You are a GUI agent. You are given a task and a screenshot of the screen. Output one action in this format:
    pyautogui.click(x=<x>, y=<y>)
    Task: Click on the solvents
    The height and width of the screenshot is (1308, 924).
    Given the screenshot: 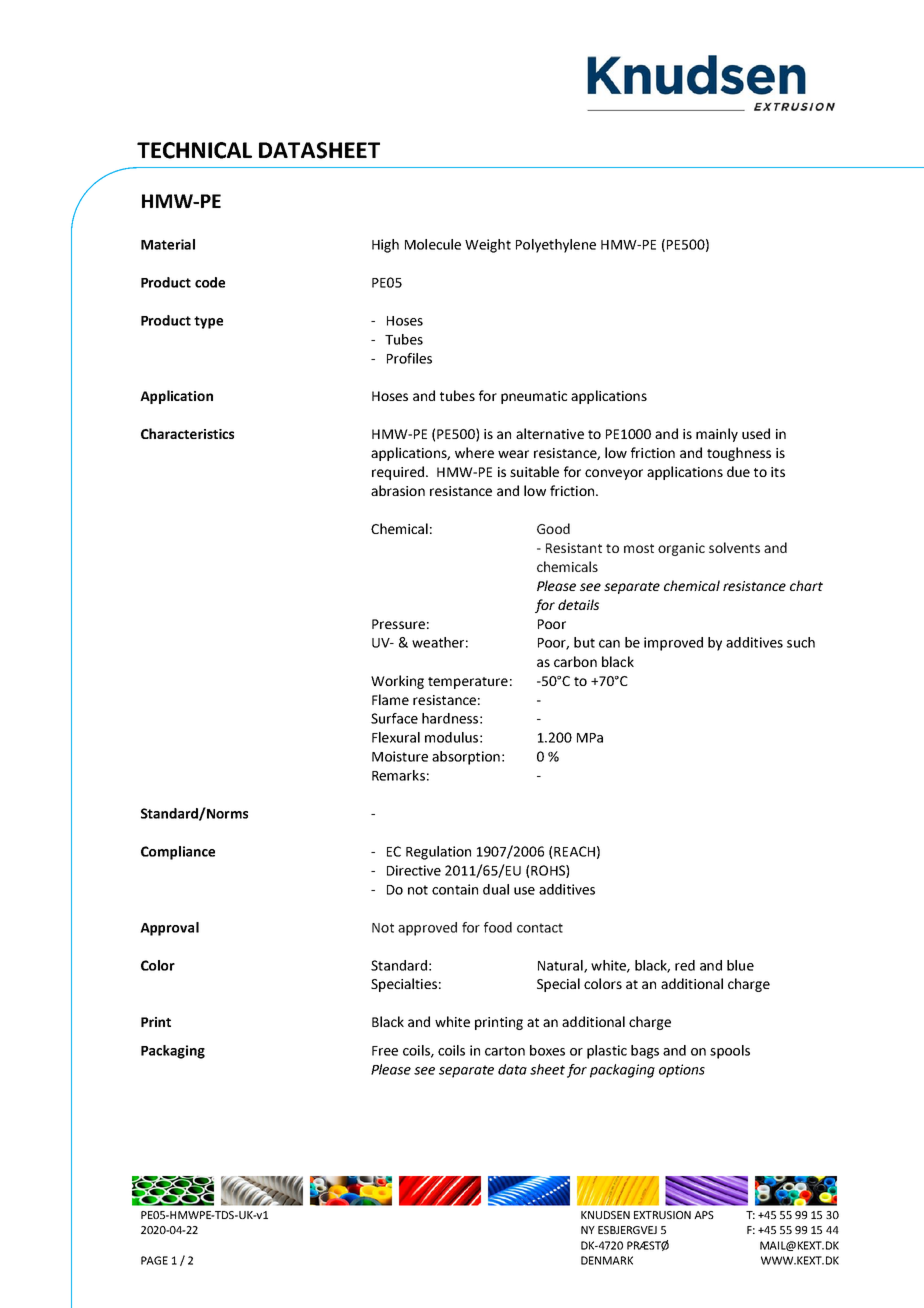 What is the action you would take?
    pyautogui.click(x=734, y=547)
